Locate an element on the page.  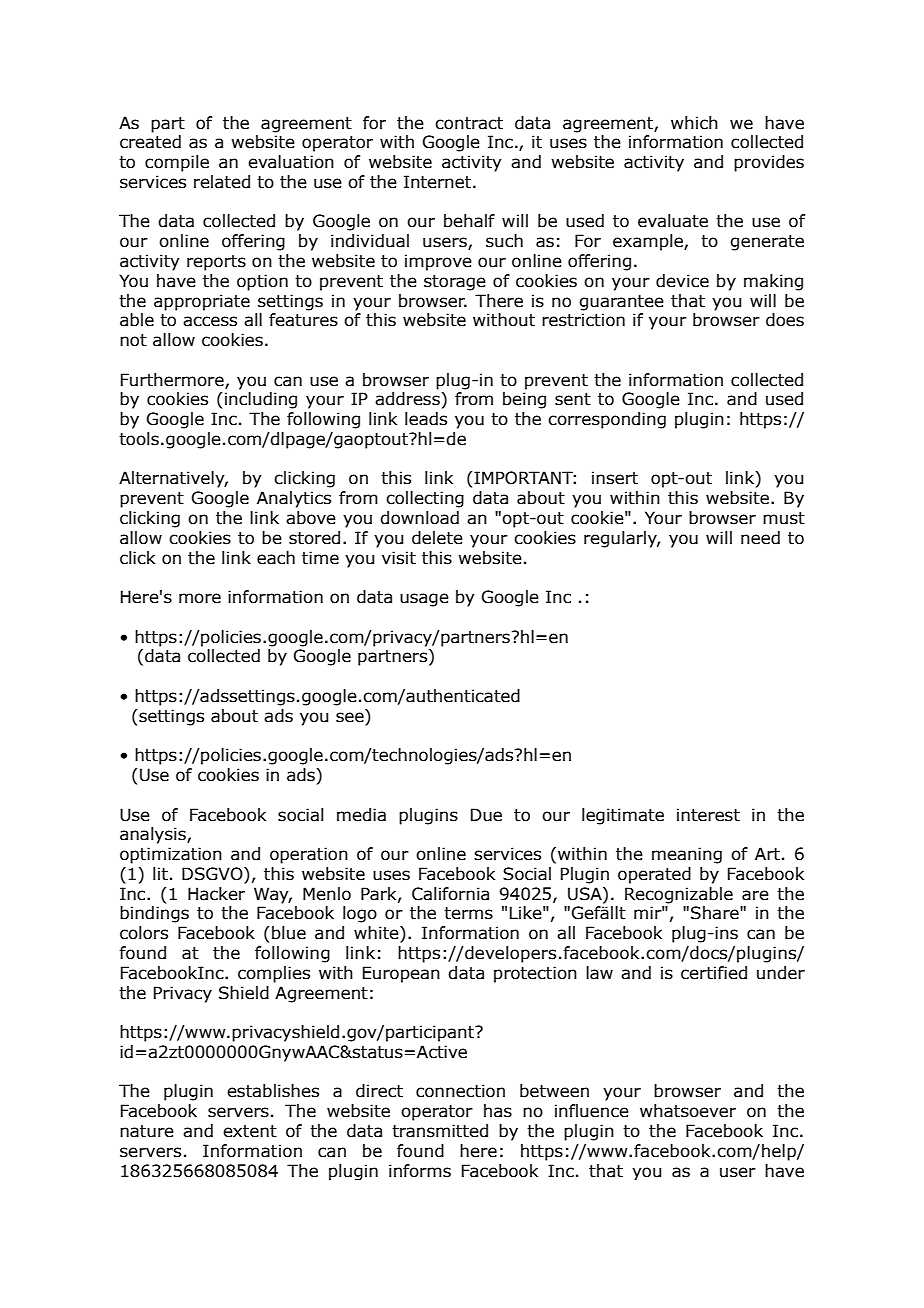
collecting is located at coordinates (425, 499).
